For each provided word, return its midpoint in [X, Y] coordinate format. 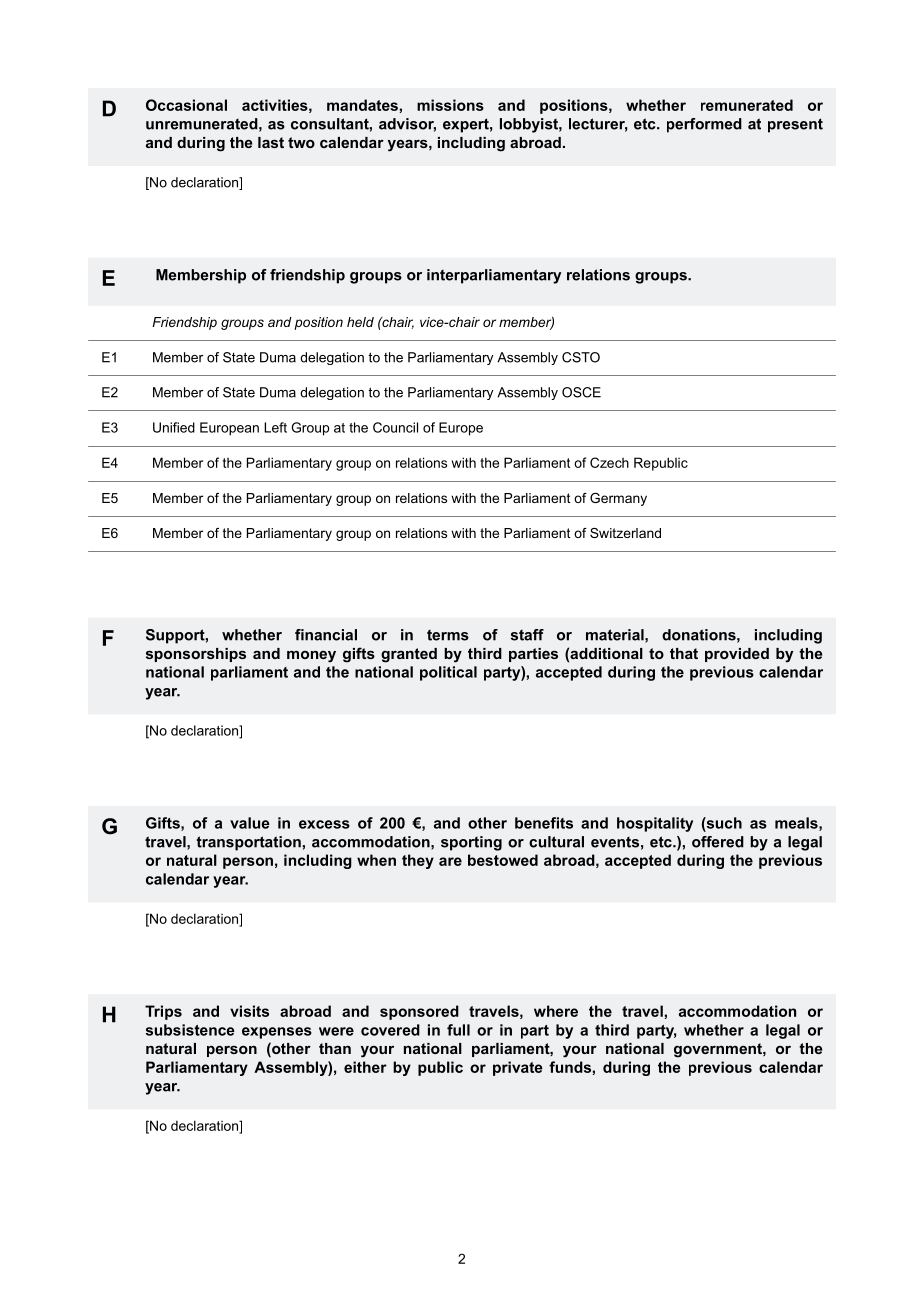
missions [450, 105]
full [458, 1030]
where [556, 1011]
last [271, 142]
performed [704, 125]
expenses [277, 1033]
